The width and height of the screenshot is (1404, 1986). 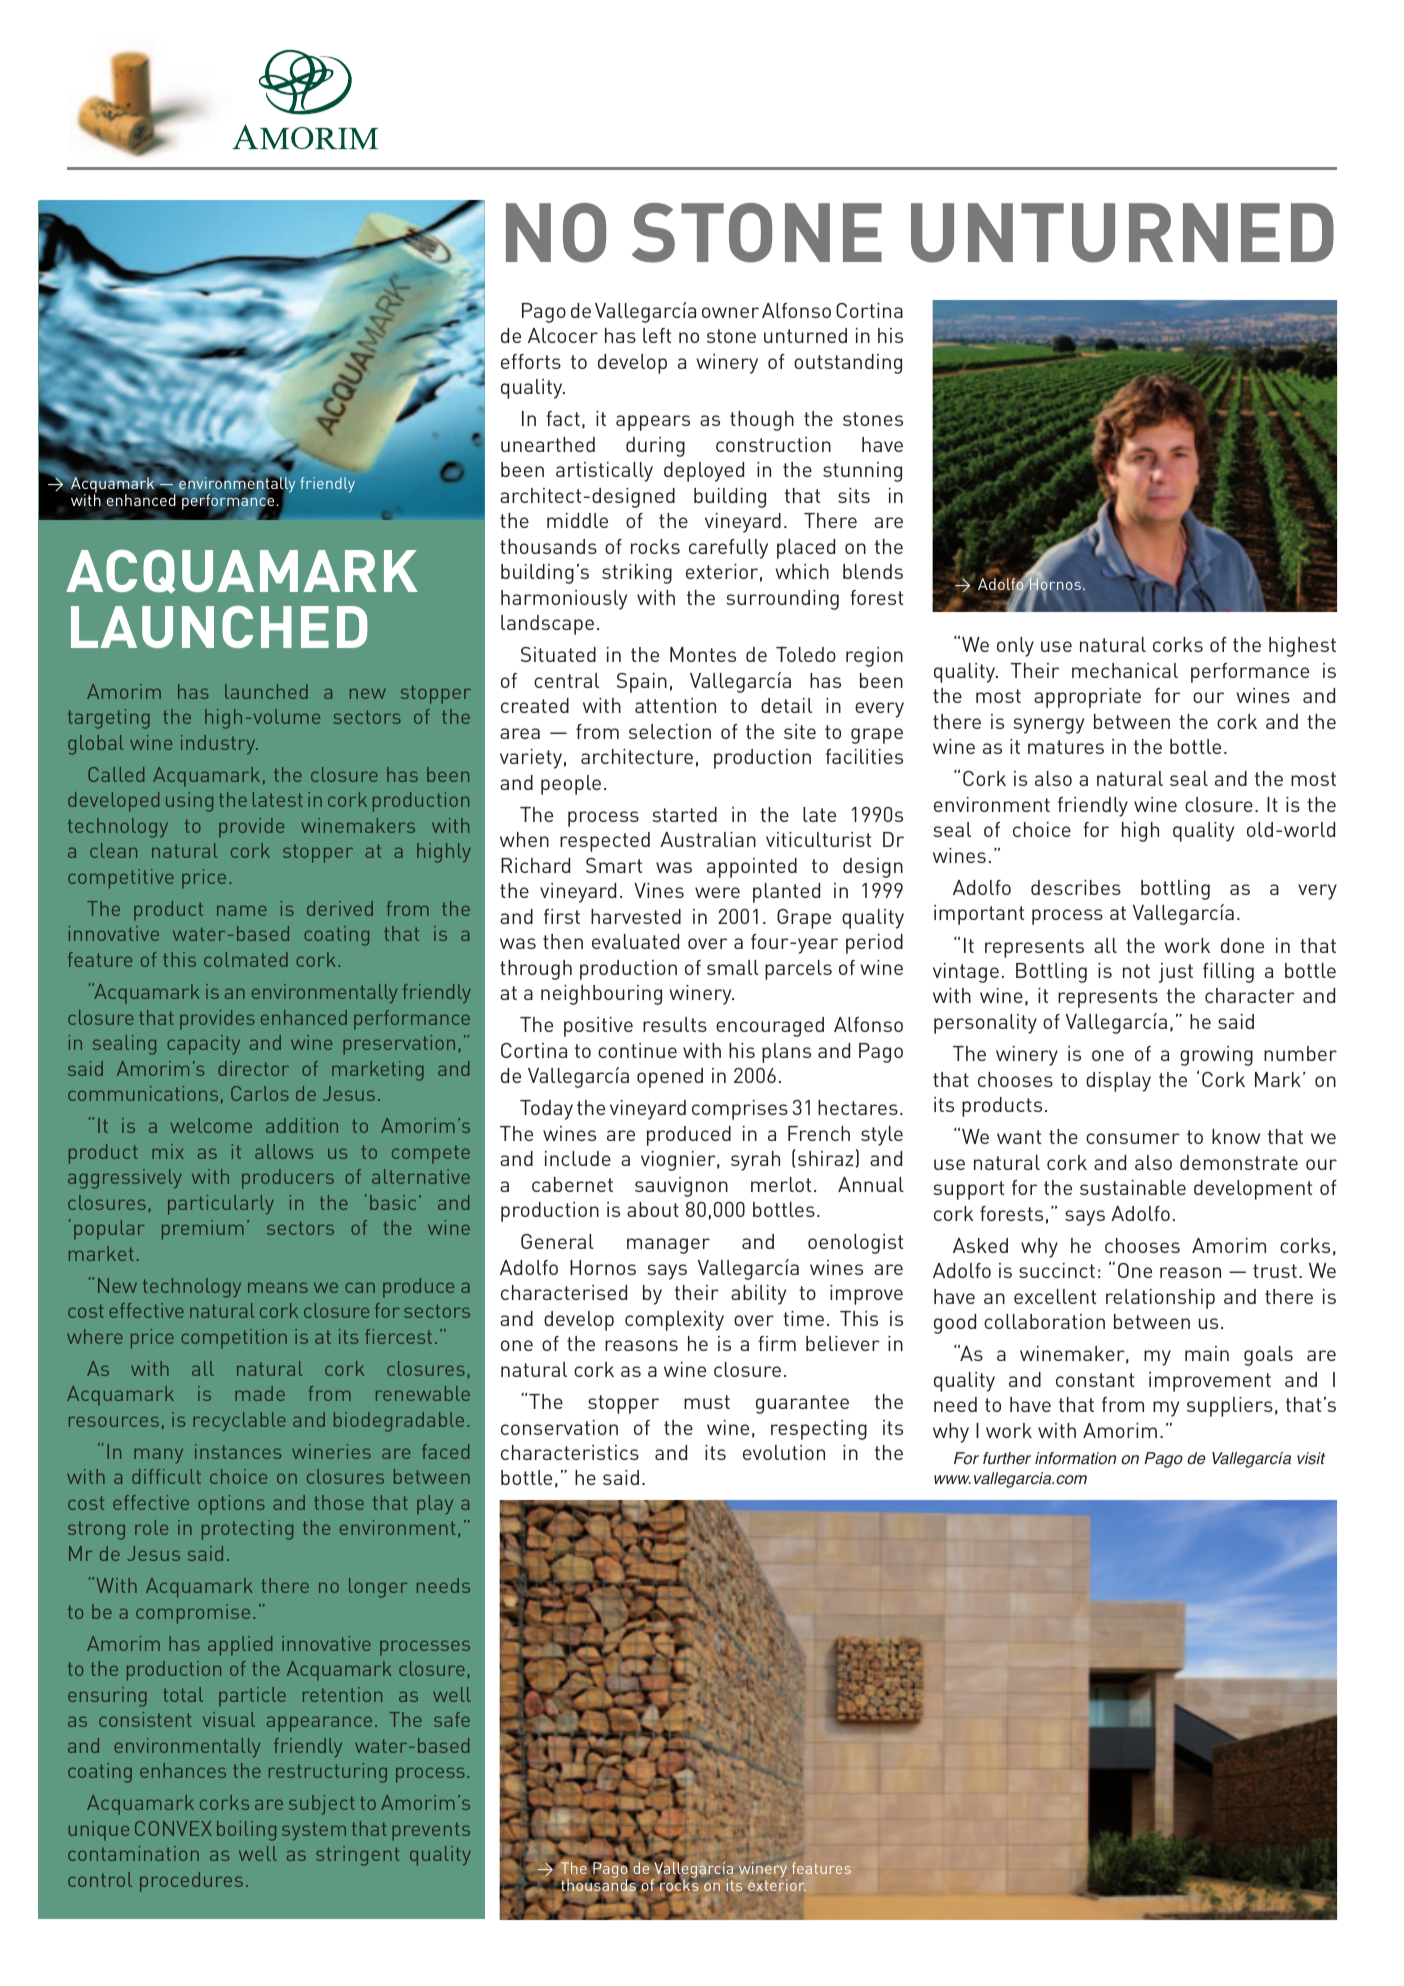 What do you see at coordinates (1230, 1407) in the screenshot?
I see `suppliers` at bounding box center [1230, 1407].
